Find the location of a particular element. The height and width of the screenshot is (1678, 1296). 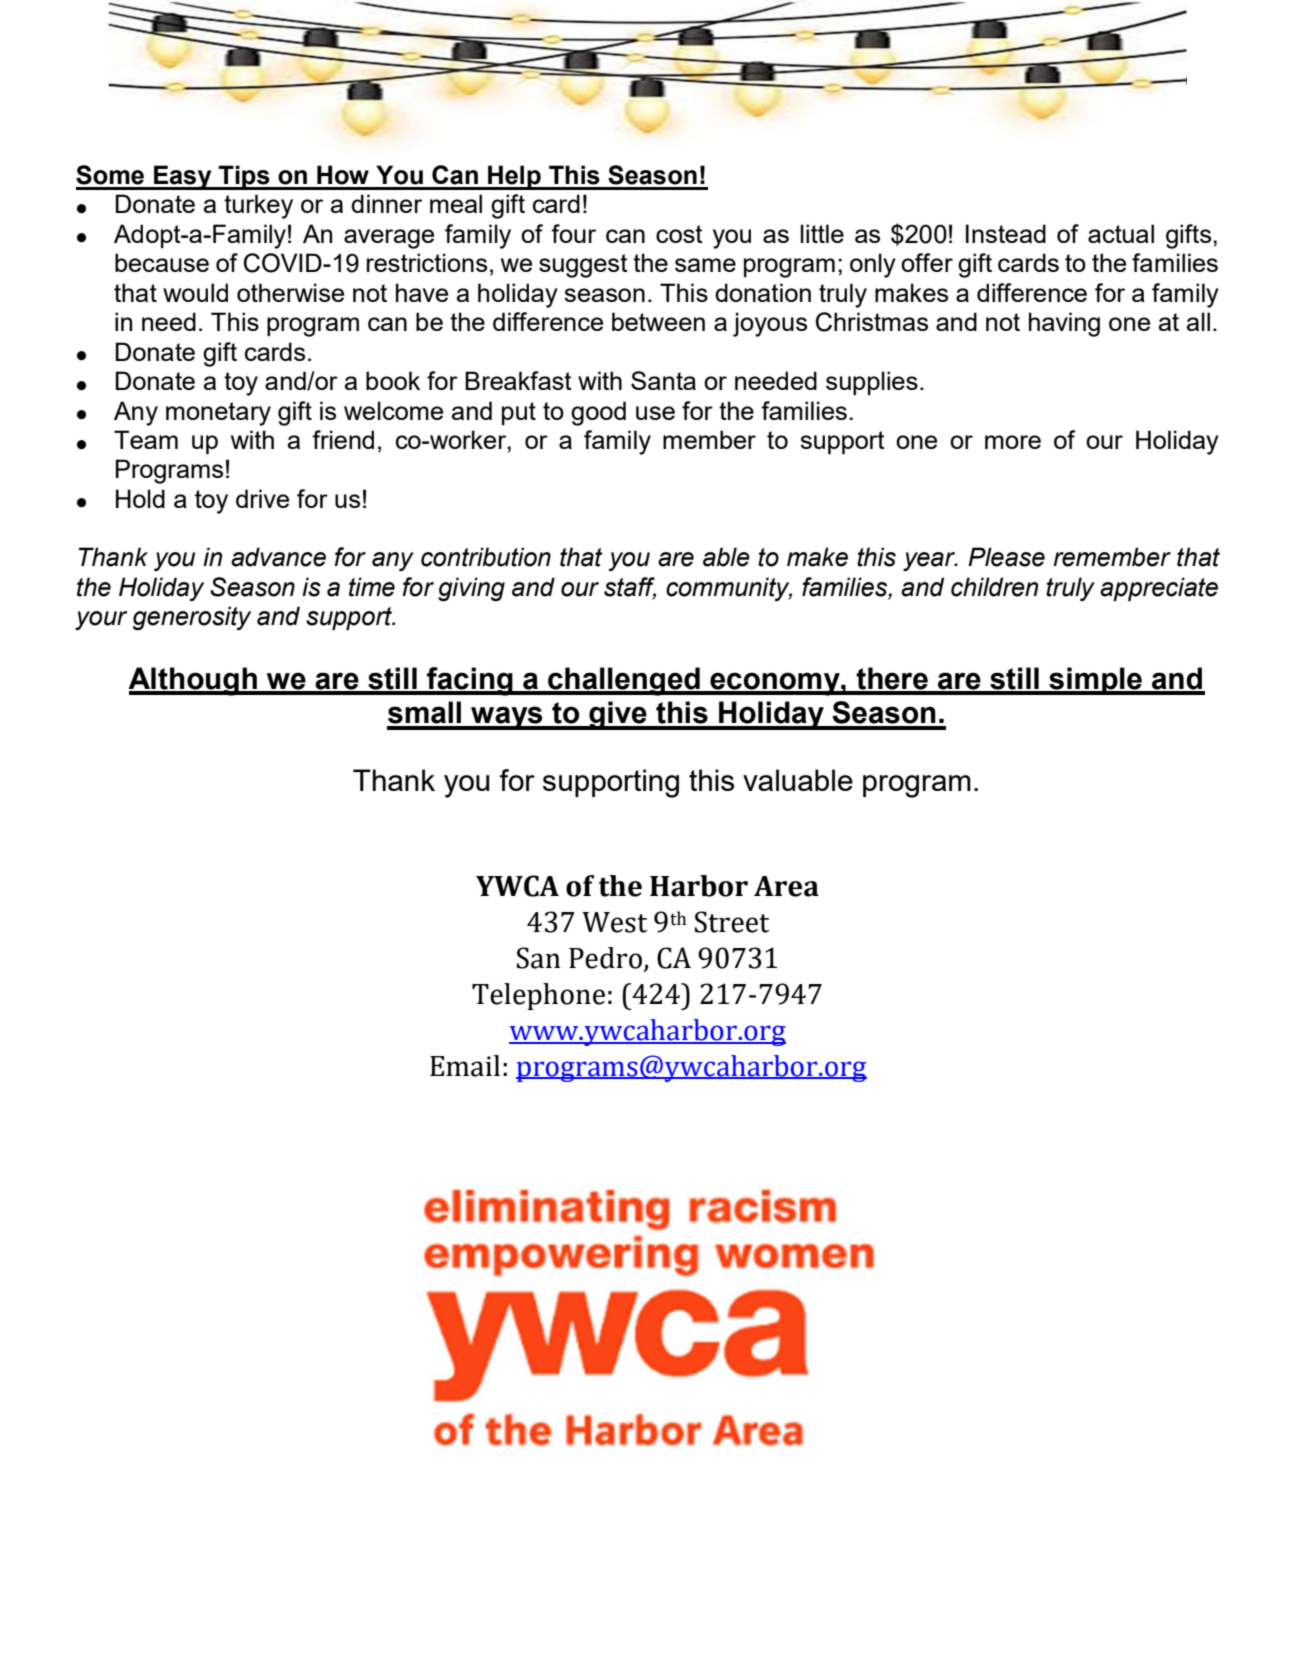

generosity is located at coordinates (192, 618).
